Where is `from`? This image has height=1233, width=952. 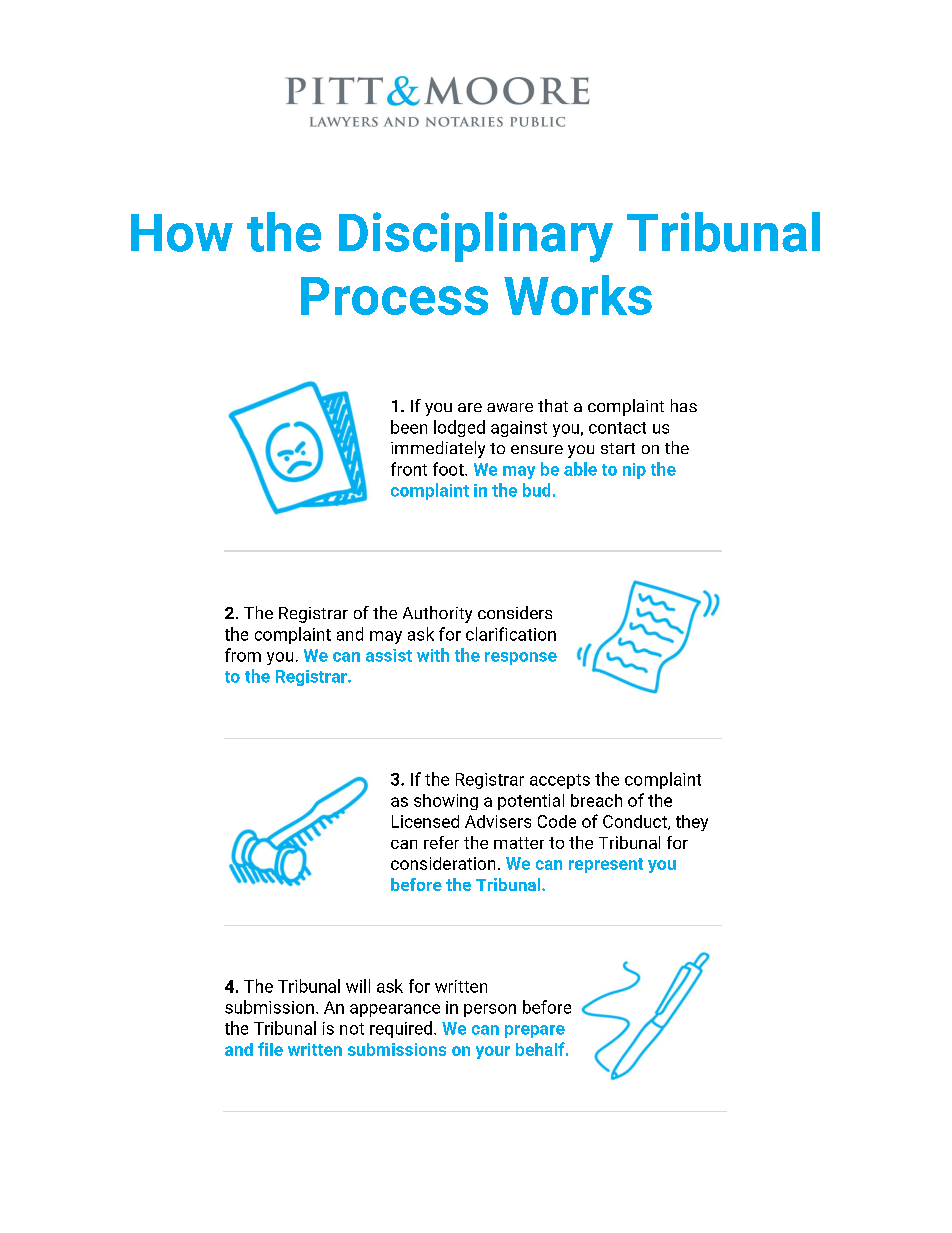 from is located at coordinates (243, 655).
